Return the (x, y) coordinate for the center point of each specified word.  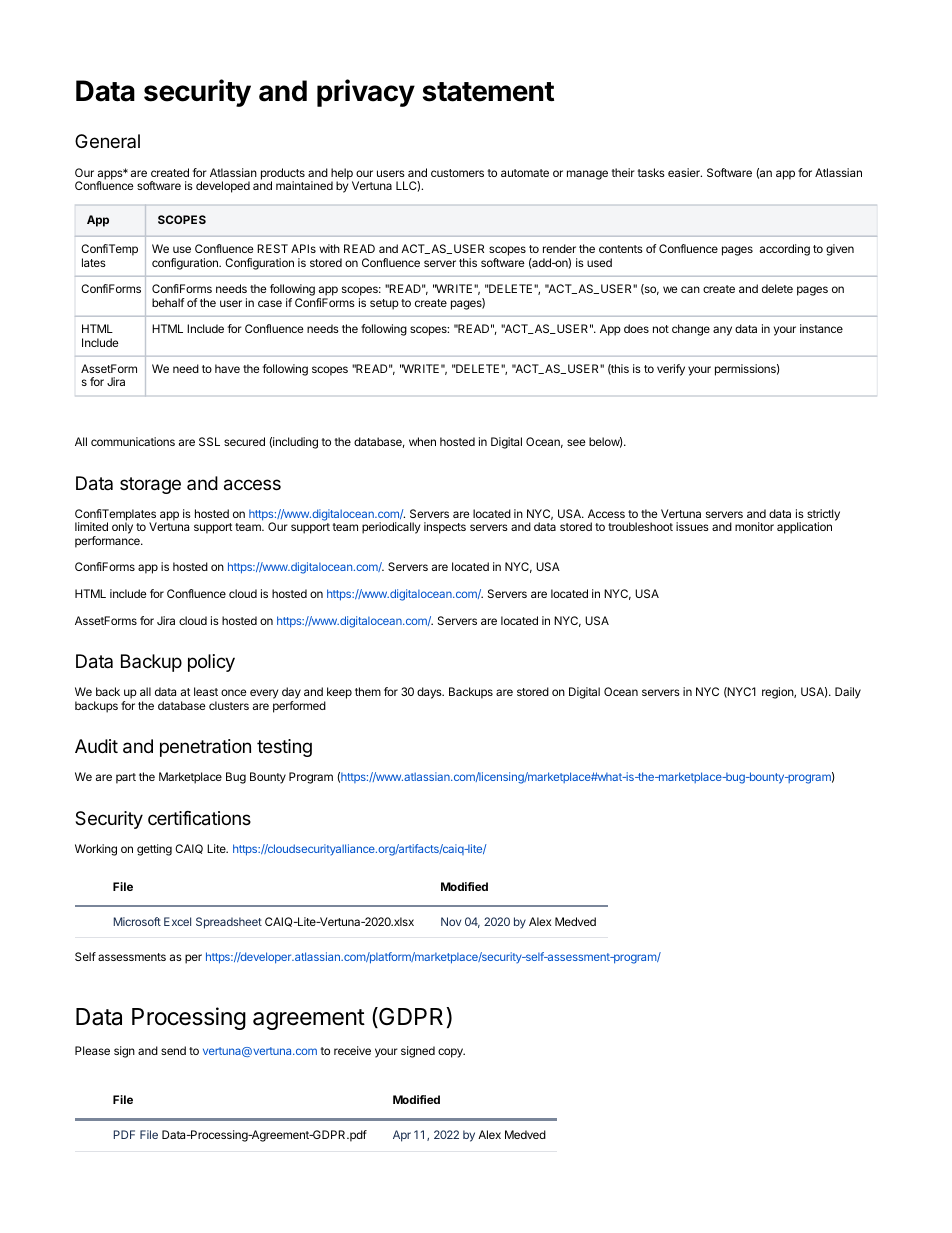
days (430, 693)
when (422, 441)
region (778, 693)
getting (154, 850)
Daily (848, 693)
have (227, 368)
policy (211, 663)
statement (488, 92)
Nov (451, 921)
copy (451, 1053)
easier (685, 172)
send (173, 1050)
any (722, 331)
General (107, 141)
